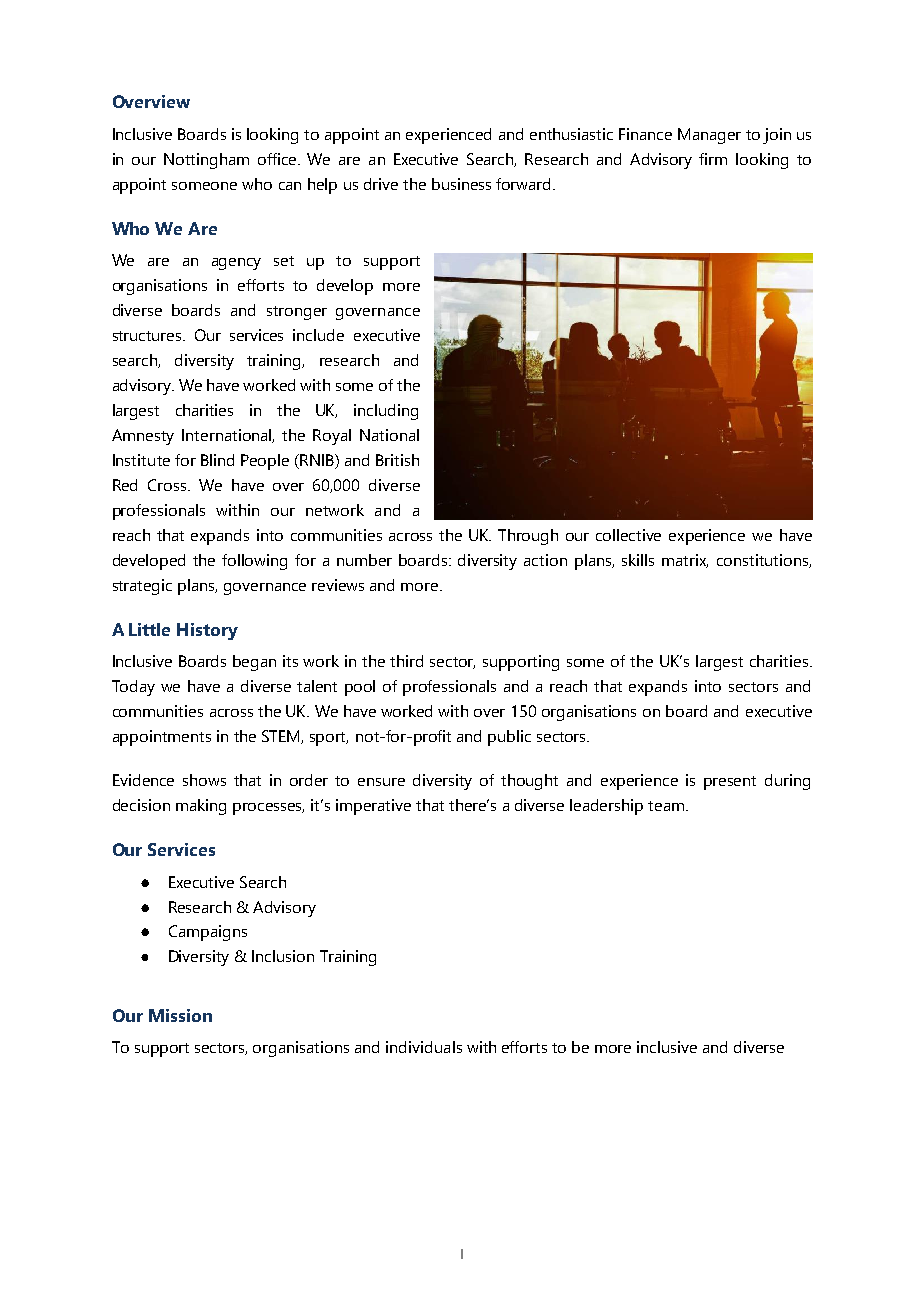 The height and width of the document is (1308, 924). Describe the element at coordinates (461, 184) in the document. I see `business` at that location.
